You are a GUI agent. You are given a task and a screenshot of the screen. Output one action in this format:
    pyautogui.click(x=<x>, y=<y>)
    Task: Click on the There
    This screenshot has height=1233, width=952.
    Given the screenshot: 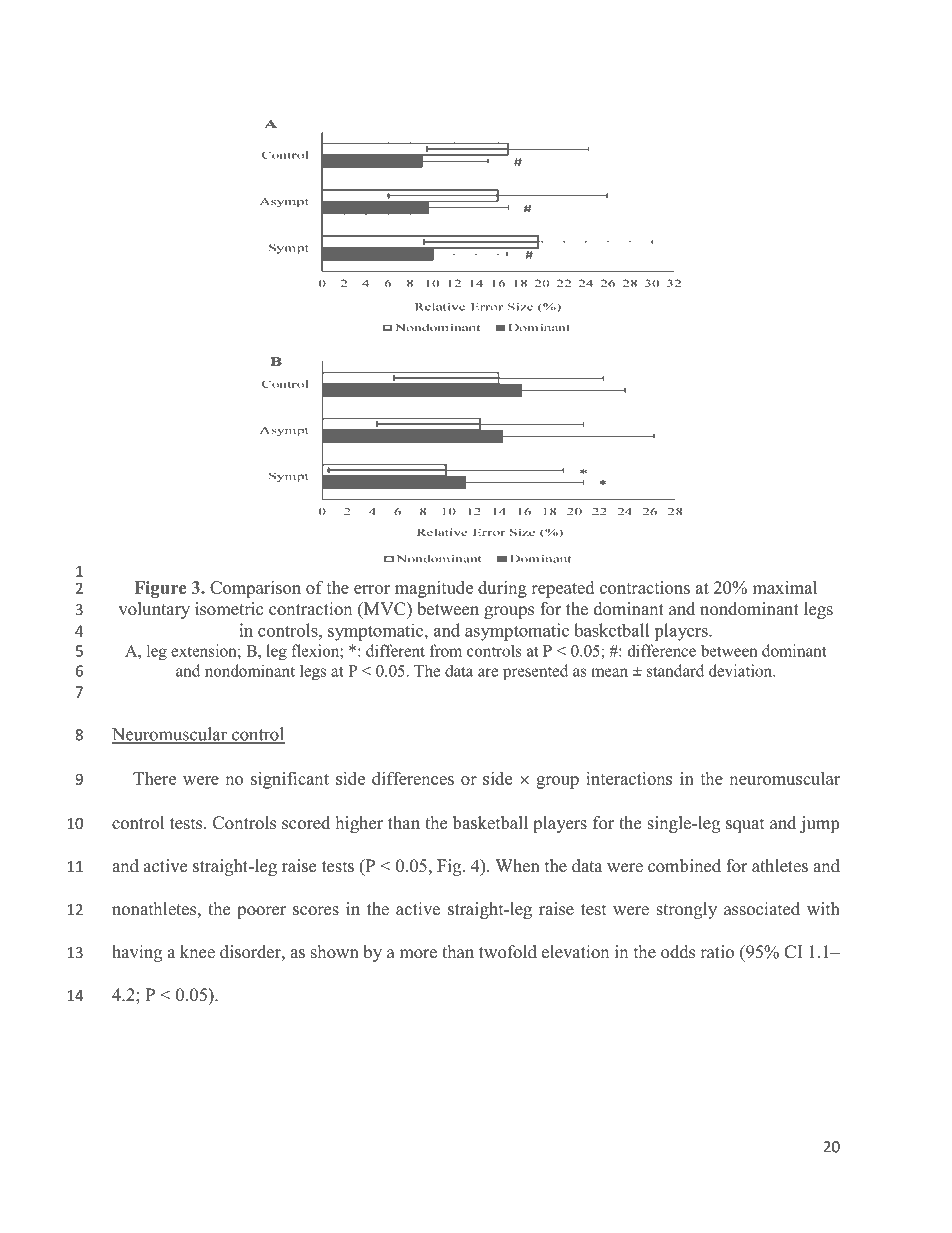 What is the action you would take?
    pyautogui.click(x=154, y=778)
